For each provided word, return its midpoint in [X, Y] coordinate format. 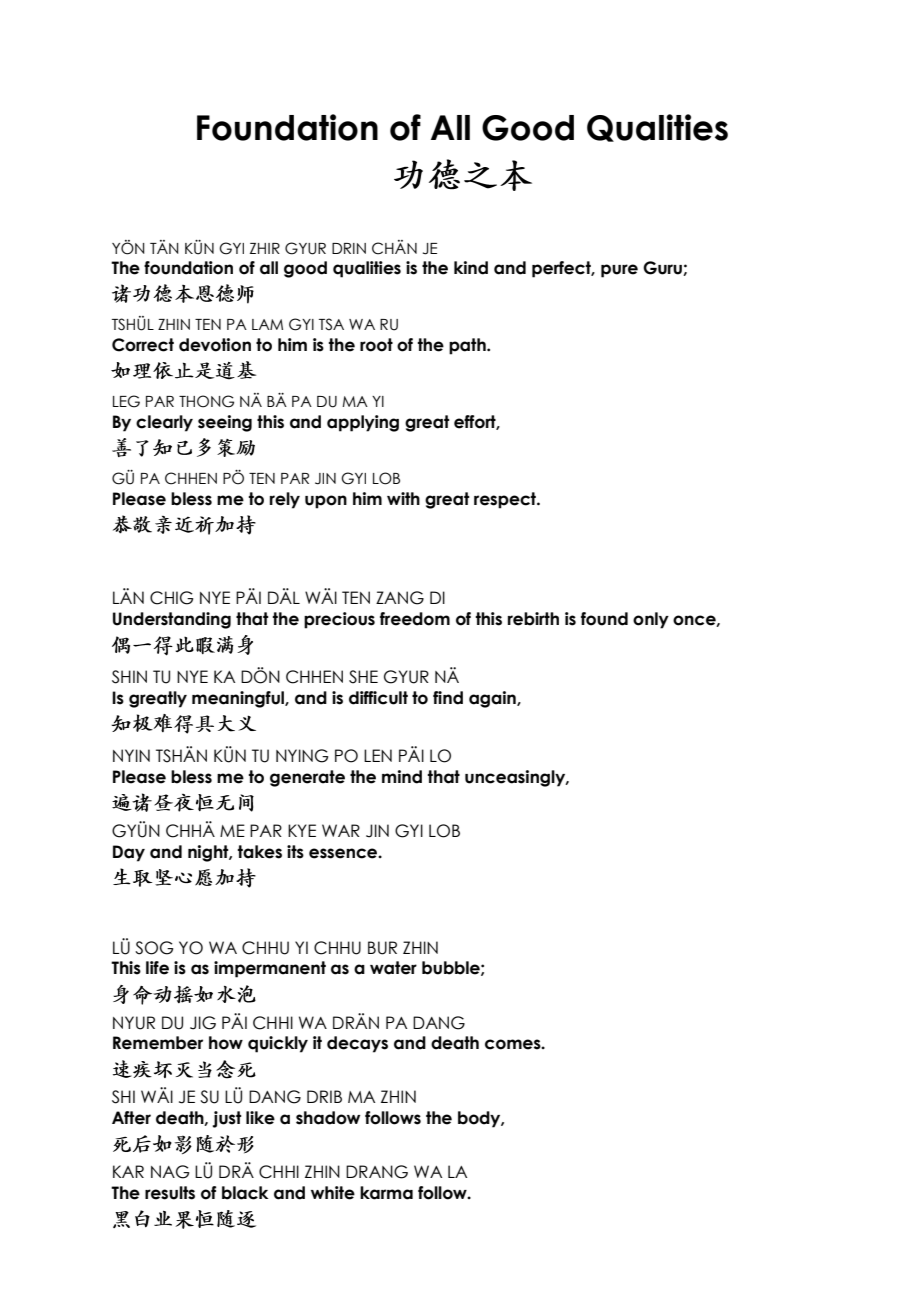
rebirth [533, 619]
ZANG [400, 598]
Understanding [172, 620]
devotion [215, 345]
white [333, 1193]
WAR [341, 830]
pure [619, 271]
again [493, 699]
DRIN [349, 248]
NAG [170, 1172]
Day [129, 853]
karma [386, 1193]
